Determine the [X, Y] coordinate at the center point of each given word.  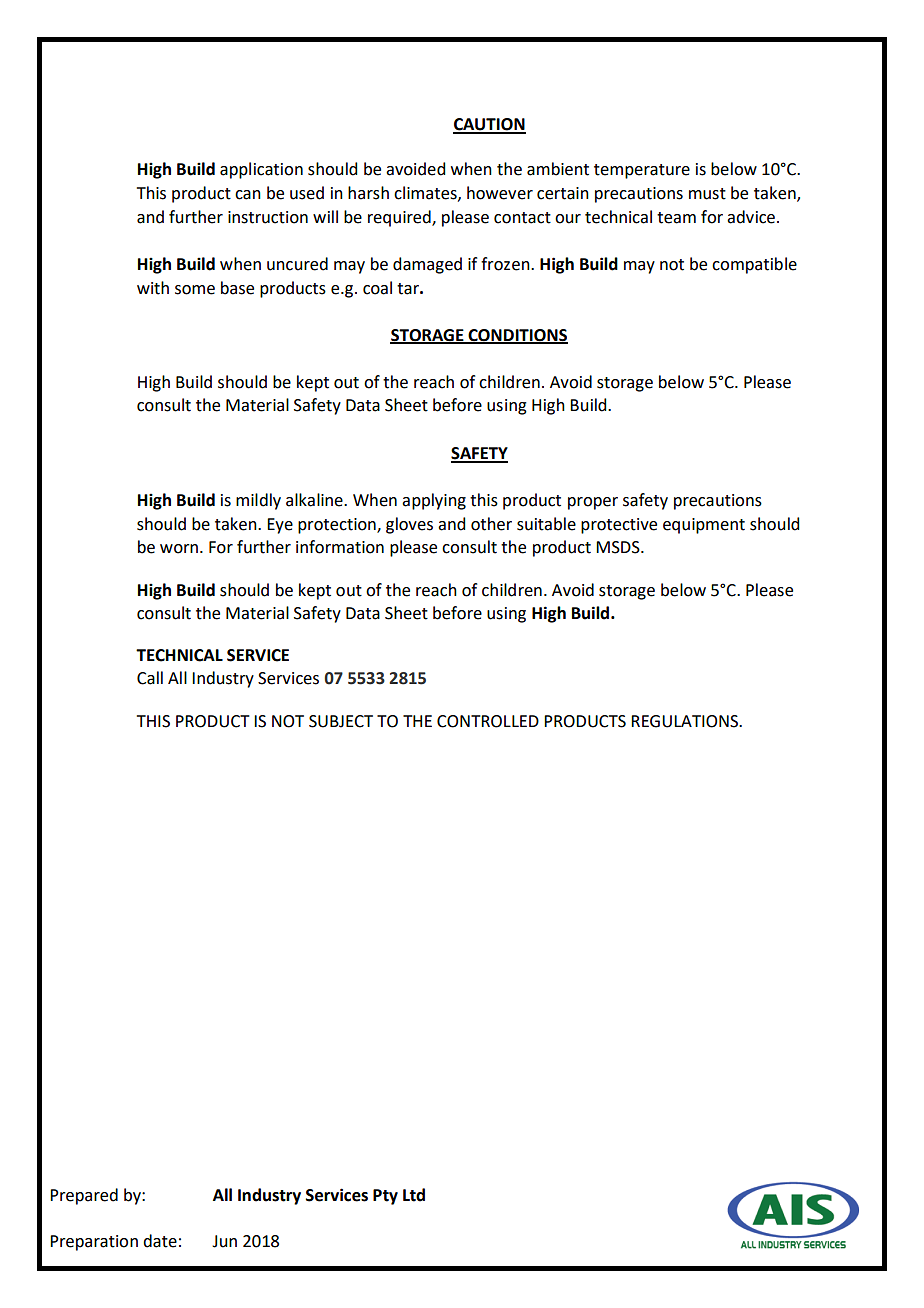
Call [150, 678]
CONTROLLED [488, 721]
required [400, 218]
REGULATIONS [685, 721]
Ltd [414, 1195]
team [676, 218]
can [248, 195]
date [160, 1241]
